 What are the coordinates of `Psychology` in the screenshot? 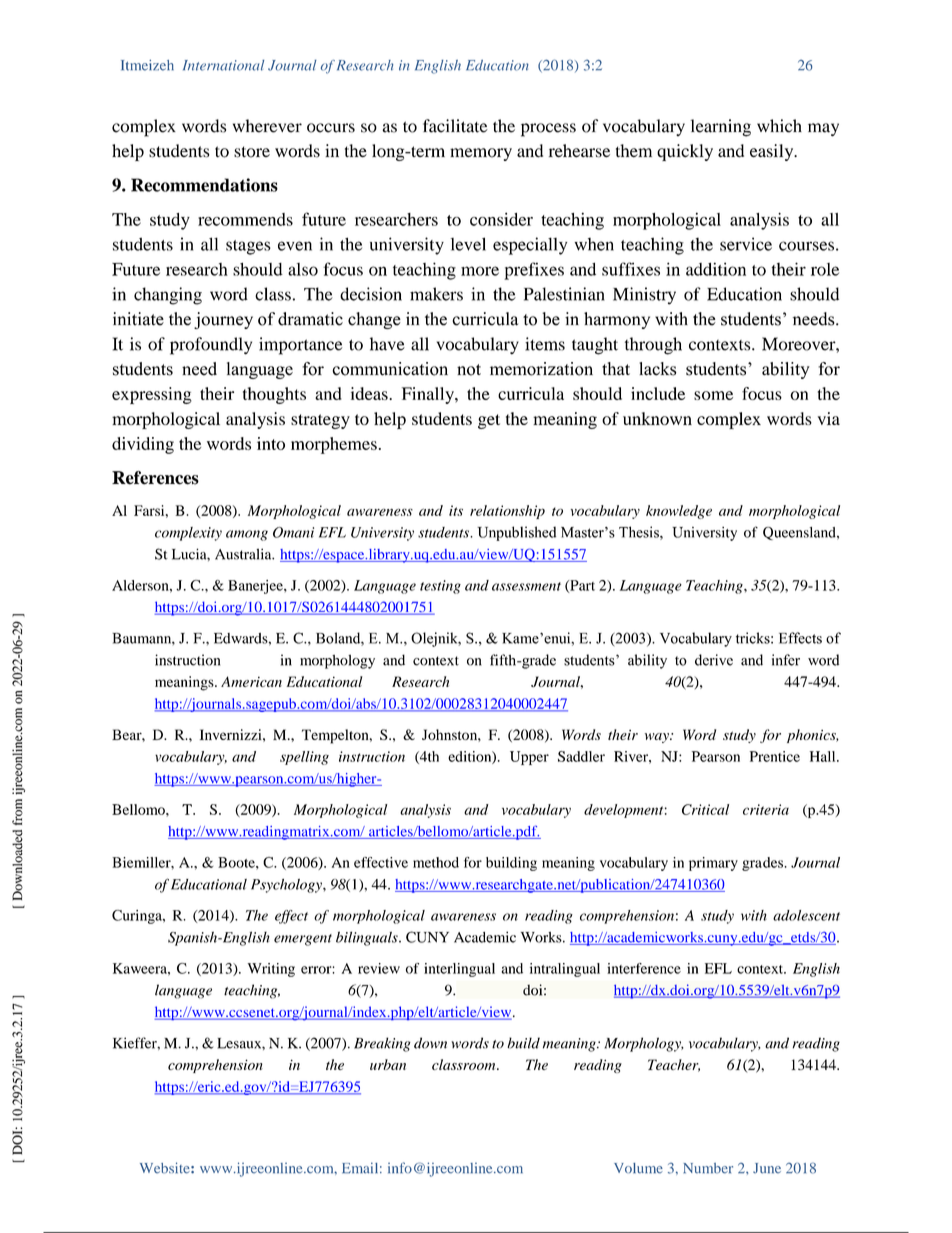 It's located at (287, 886).
